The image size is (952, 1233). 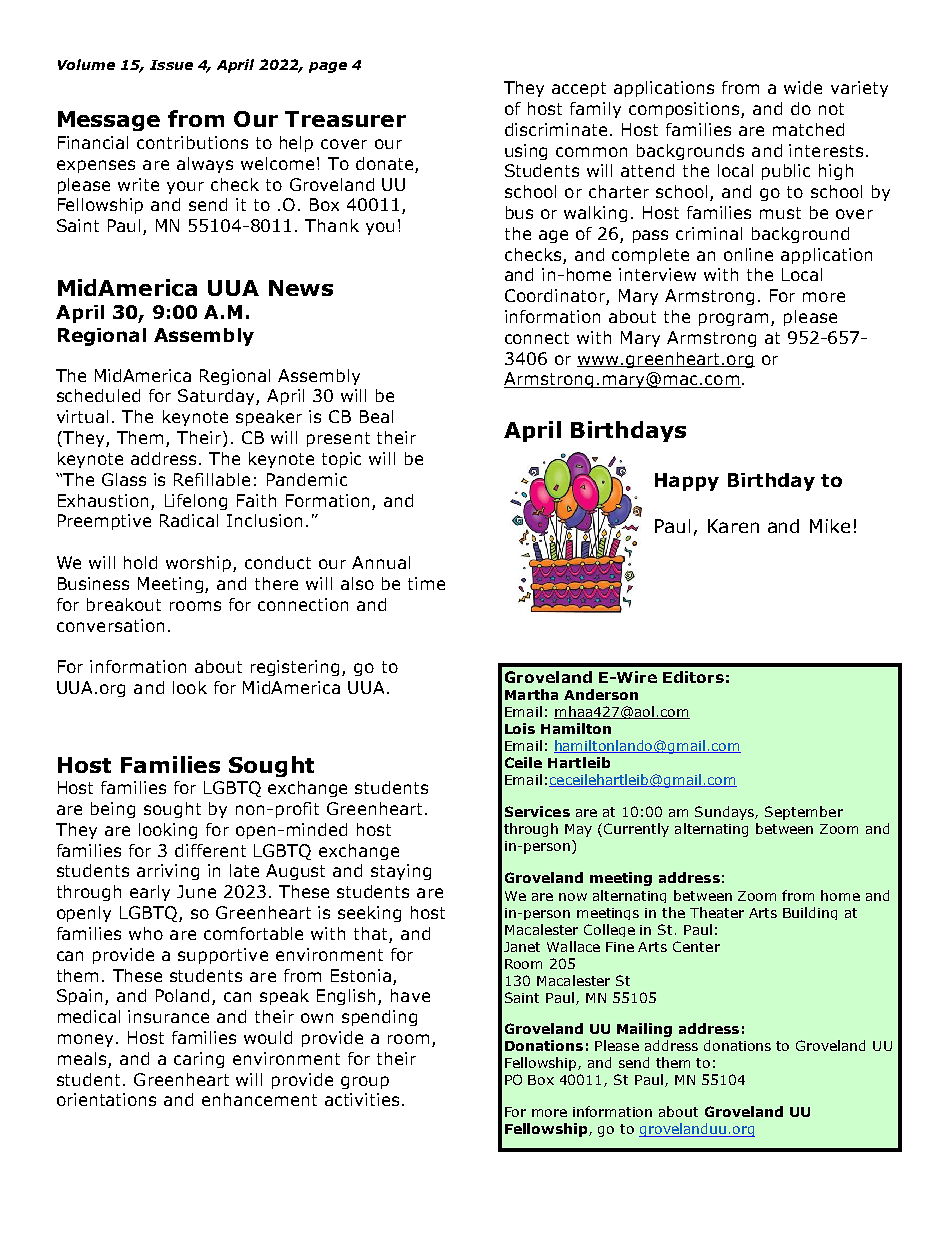 What do you see at coordinates (376, 416) in the screenshot?
I see `Beal` at bounding box center [376, 416].
